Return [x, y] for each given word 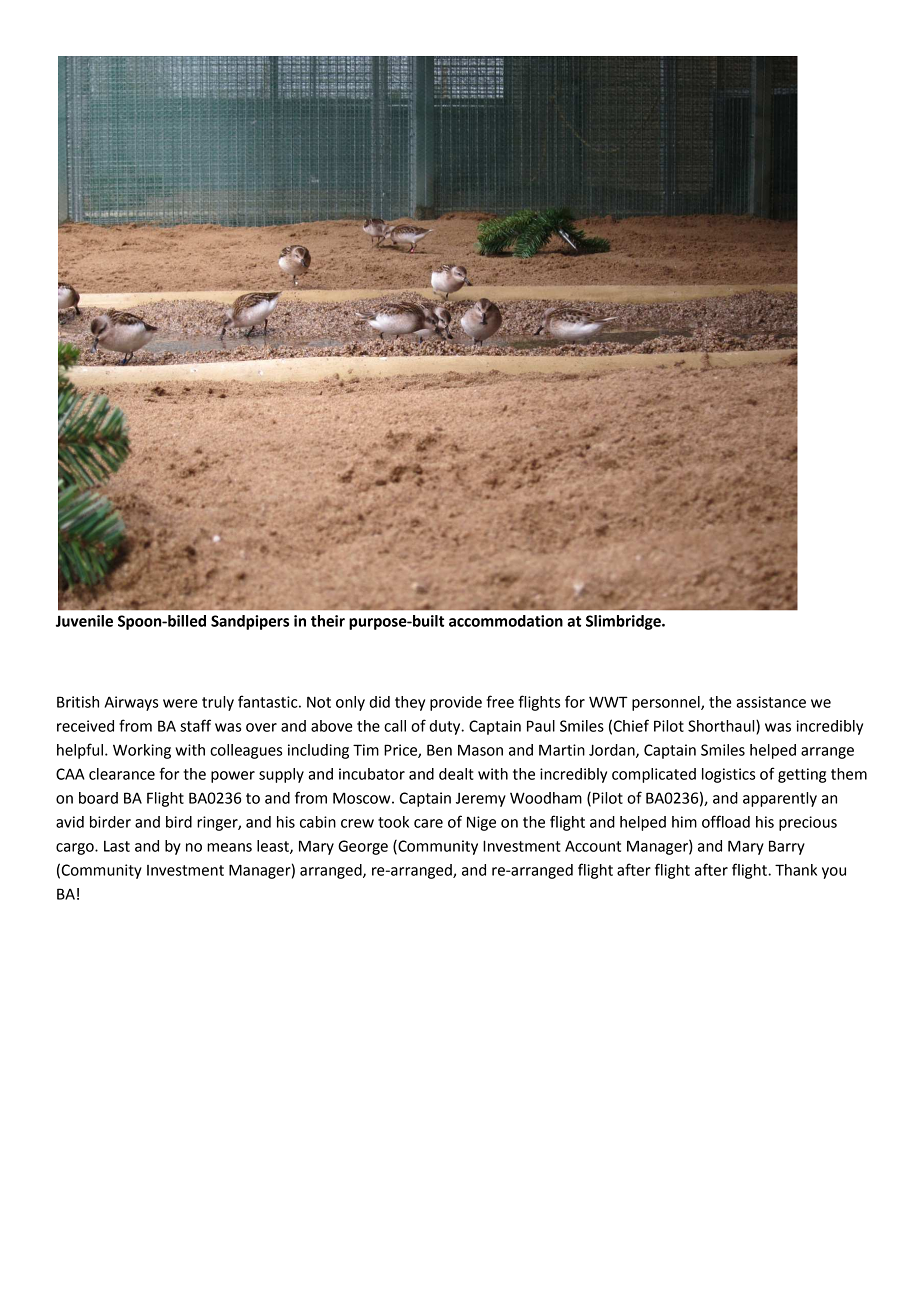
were [180, 703]
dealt [456, 774]
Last [117, 846]
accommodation [506, 621]
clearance [122, 774]
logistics [728, 775]
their [328, 621]
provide [456, 703]
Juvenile [84, 621]
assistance [771, 702]
